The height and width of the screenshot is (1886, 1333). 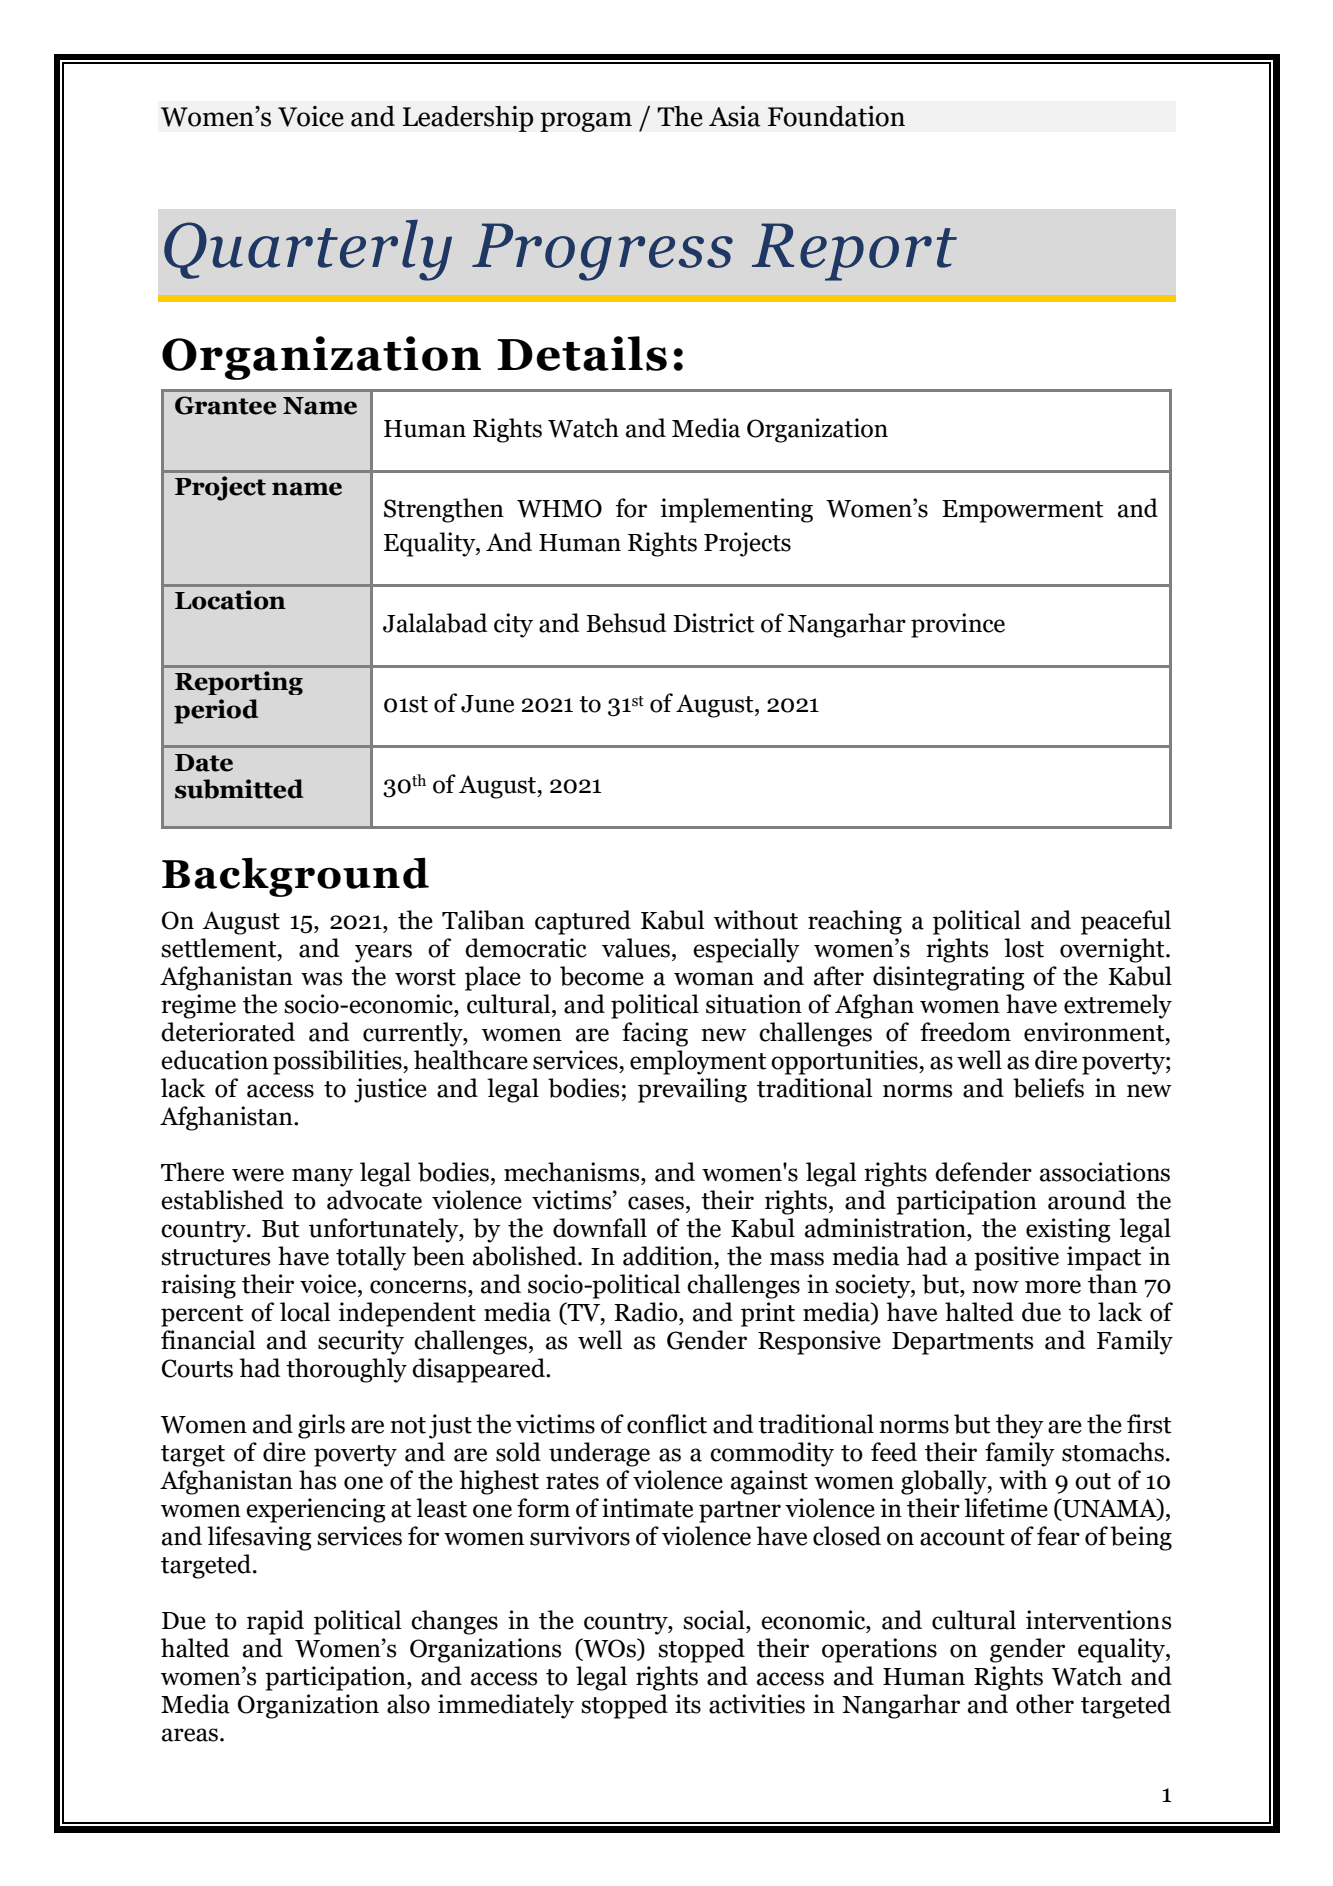 I want to click on lost, so click(x=1024, y=948).
